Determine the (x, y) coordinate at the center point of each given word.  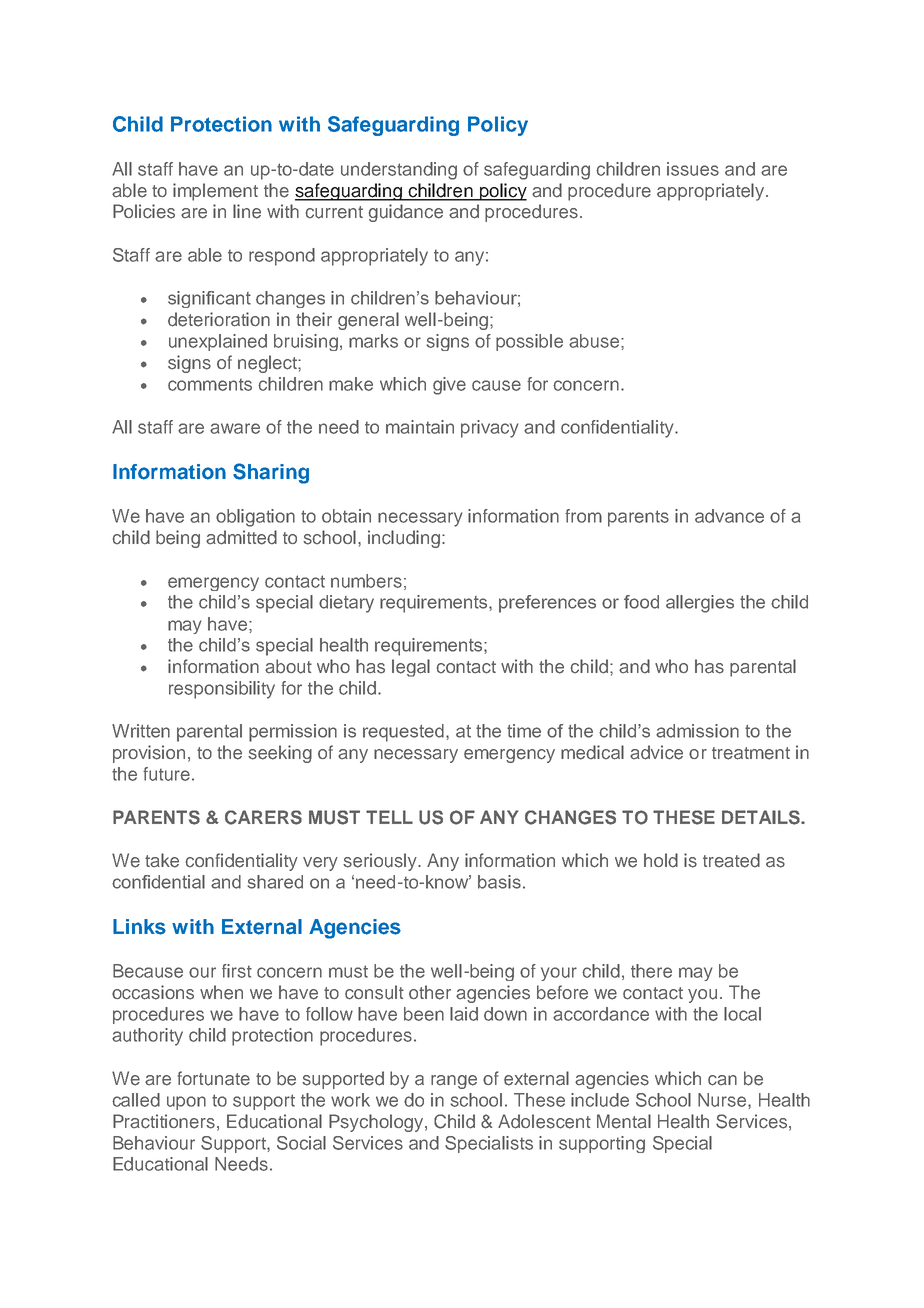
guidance (406, 213)
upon (186, 1103)
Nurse (723, 1100)
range (454, 1082)
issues (693, 169)
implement (215, 192)
